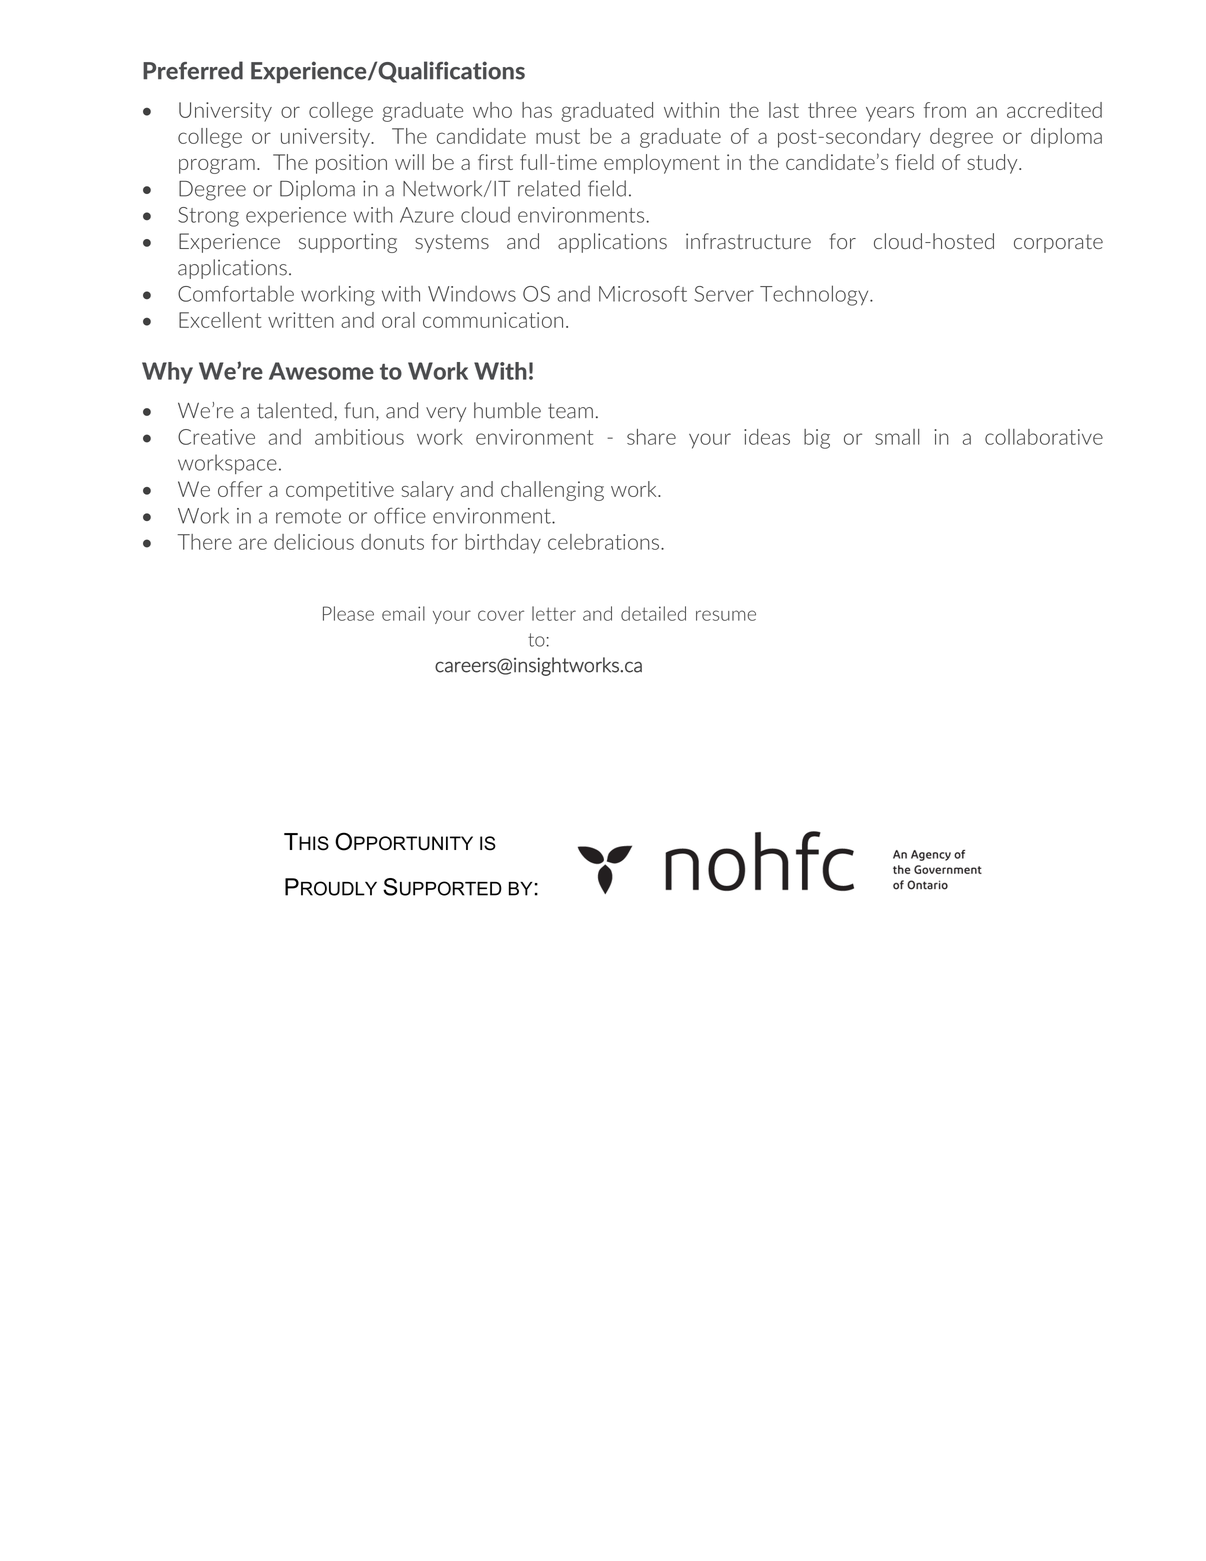 The width and height of the document is (1206, 1561). What do you see at coordinates (208, 217) in the document?
I see `Strong` at bounding box center [208, 217].
